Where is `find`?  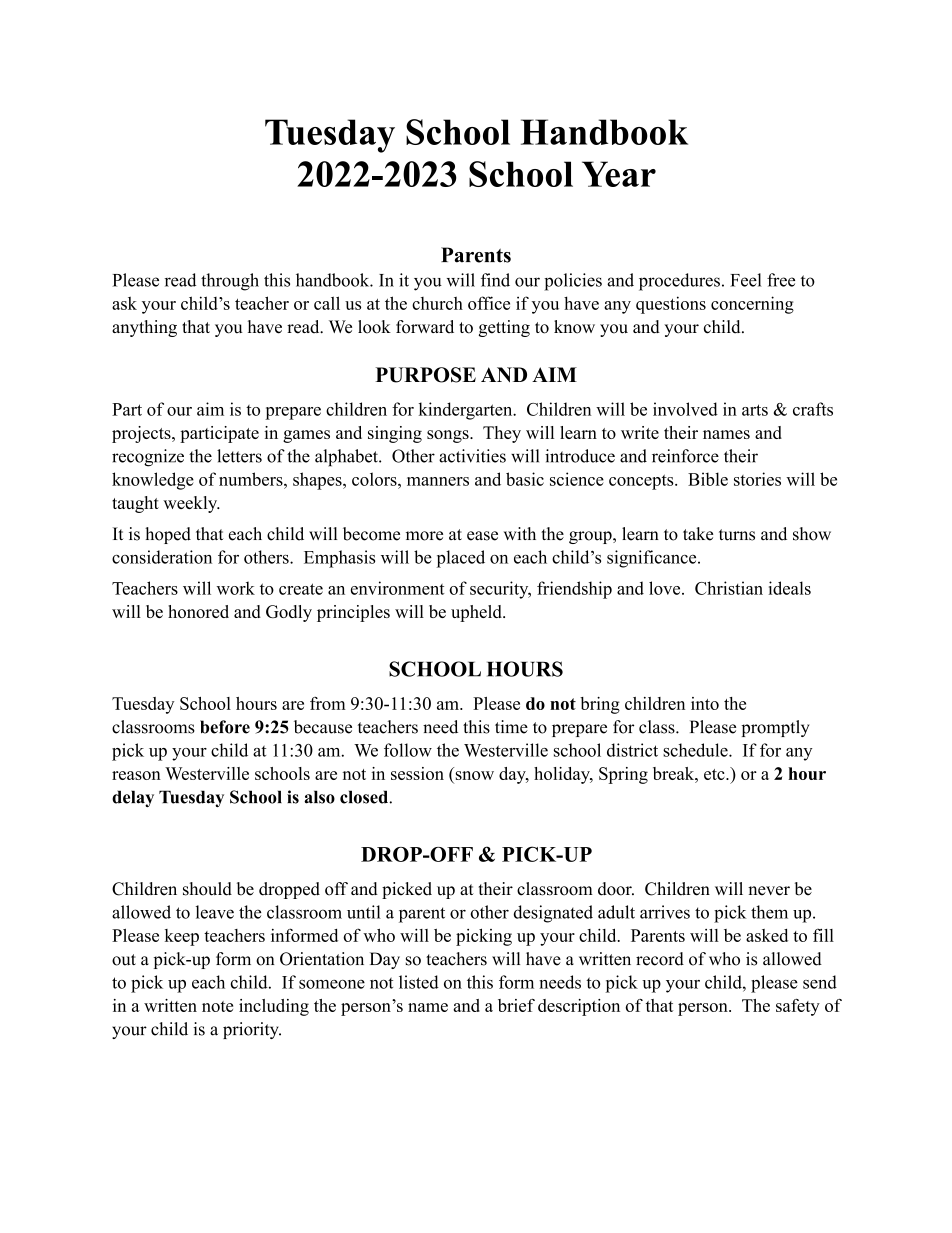 find is located at coordinates (495, 280).
